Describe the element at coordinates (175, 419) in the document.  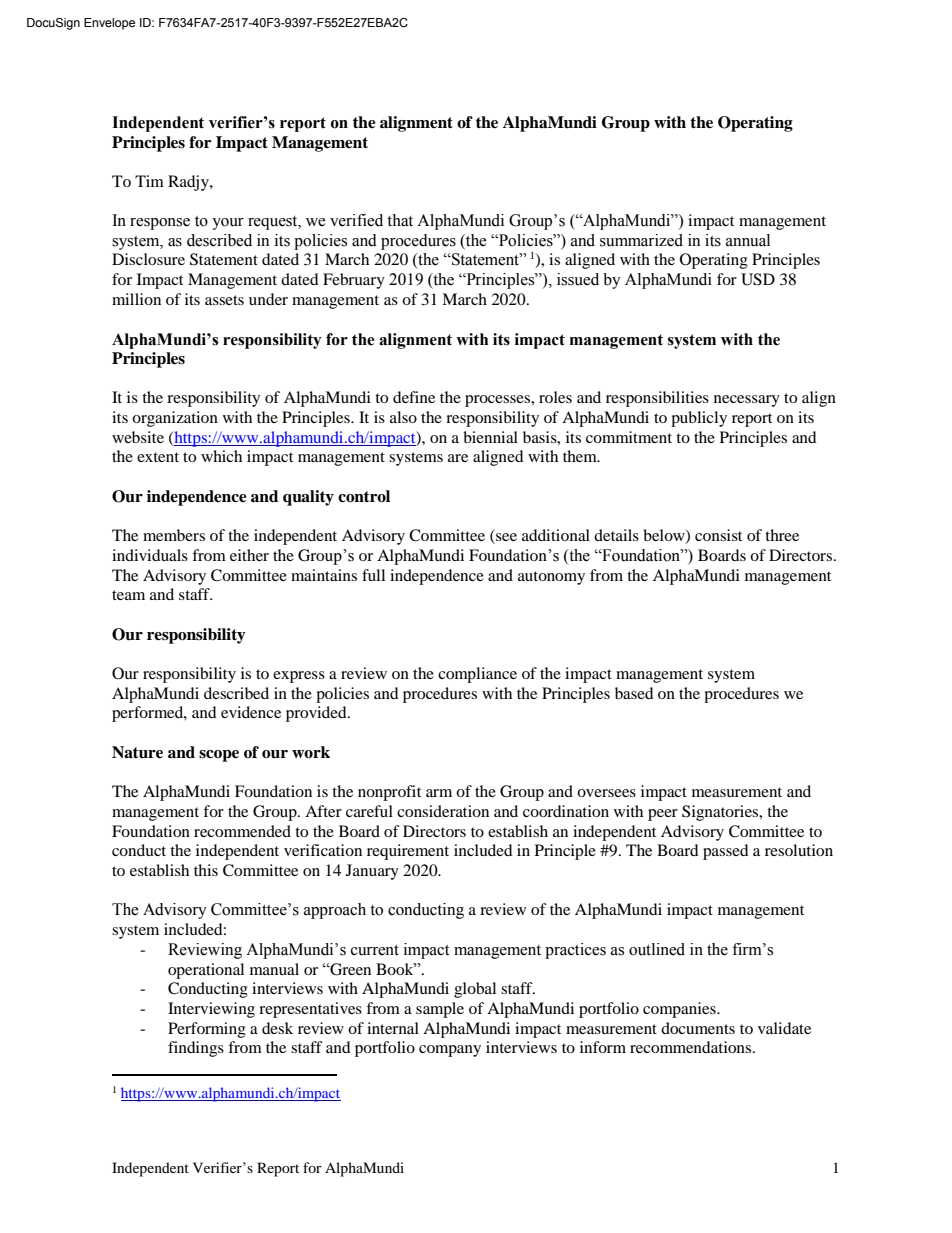
I see `organization` at that location.
